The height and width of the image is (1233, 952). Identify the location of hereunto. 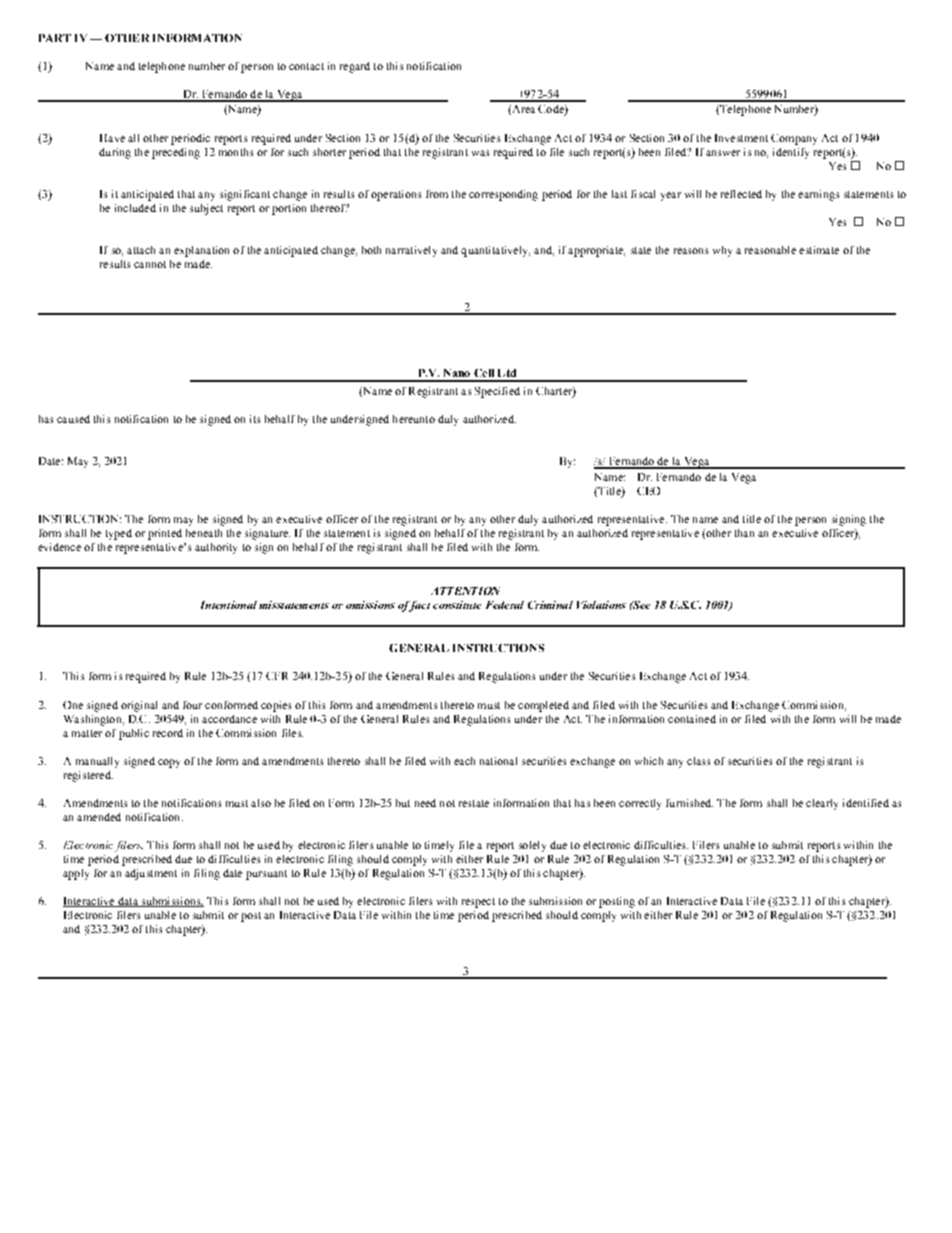
(414, 419).
